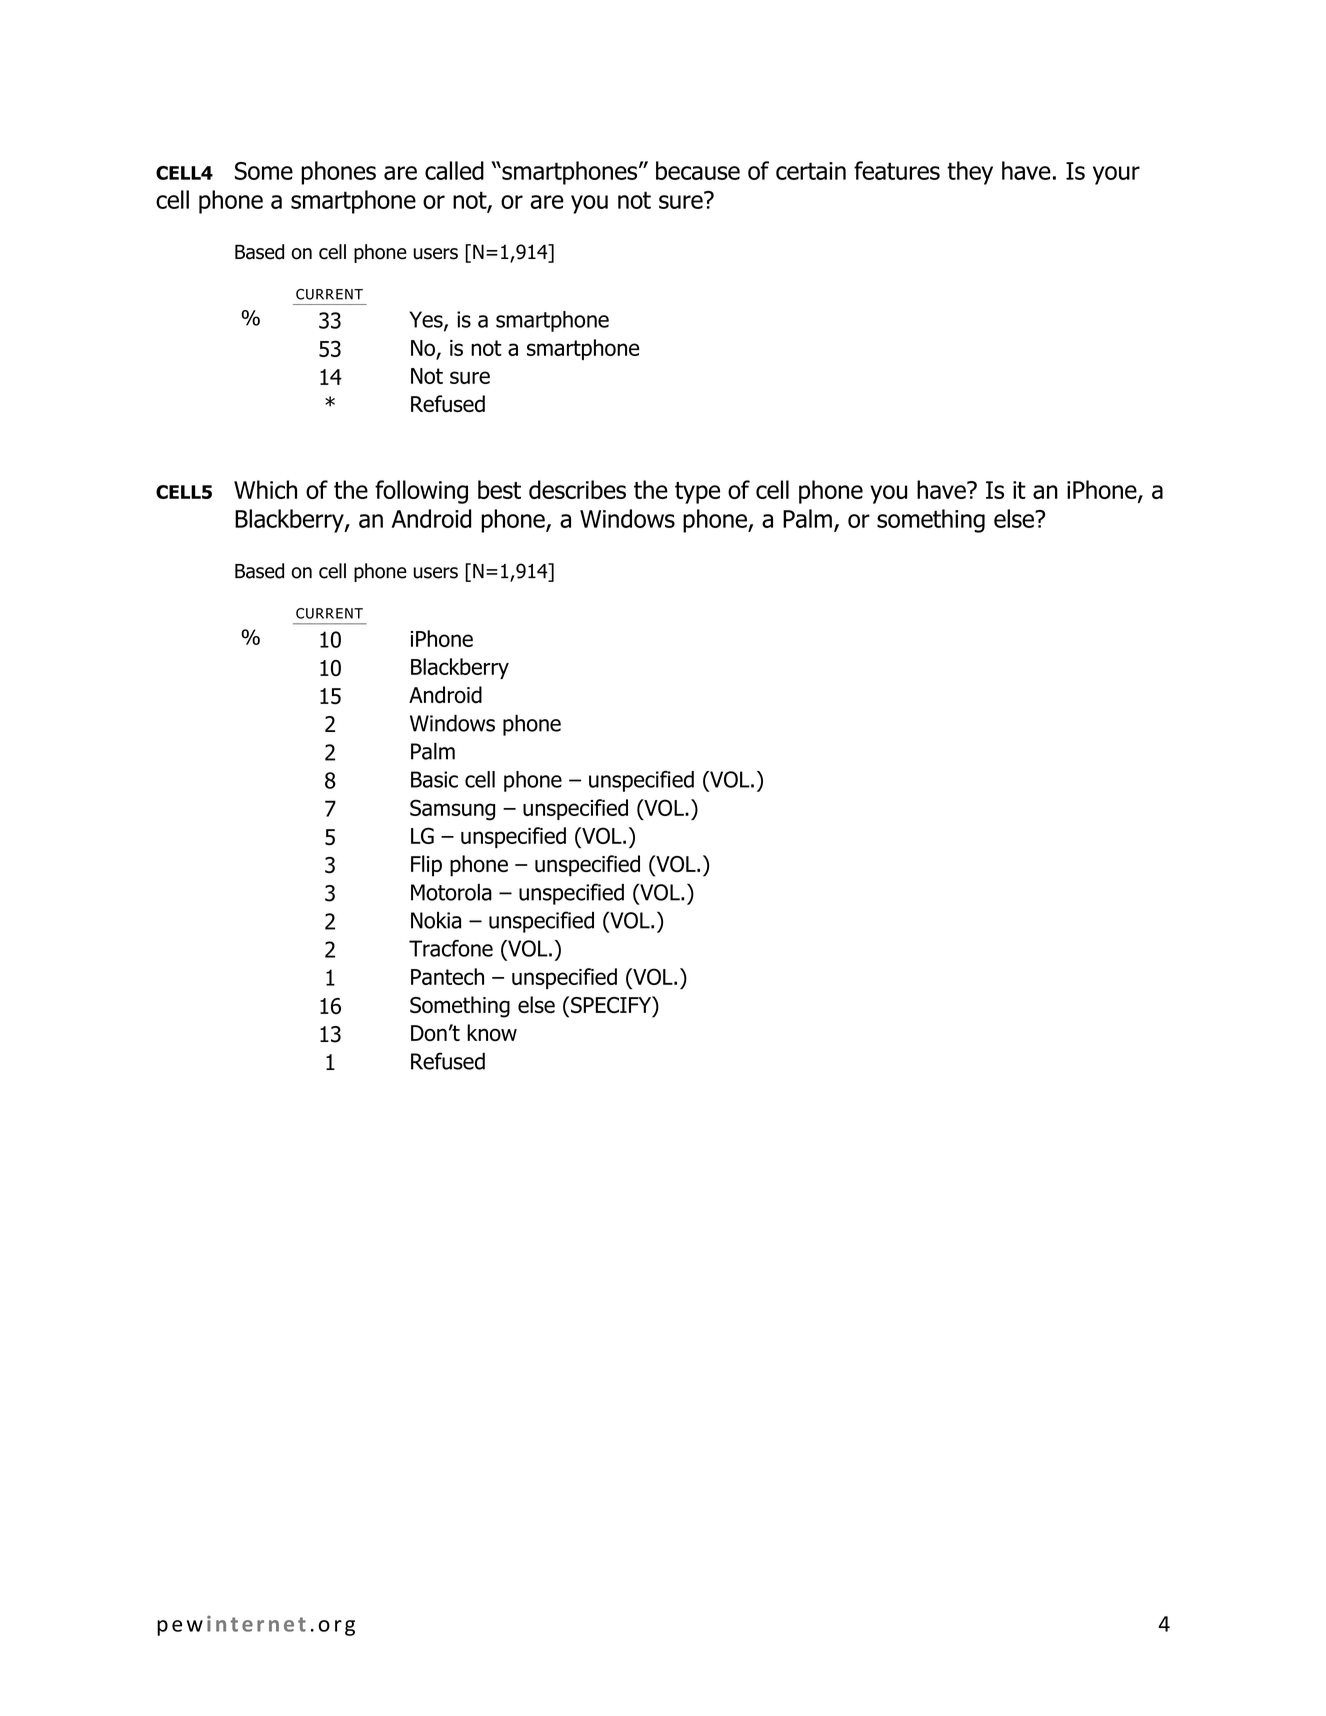 This page has height=1716, width=1326. What do you see at coordinates (427, 320) in the page?
I see `Yes` at bounding box center [427, 320].
